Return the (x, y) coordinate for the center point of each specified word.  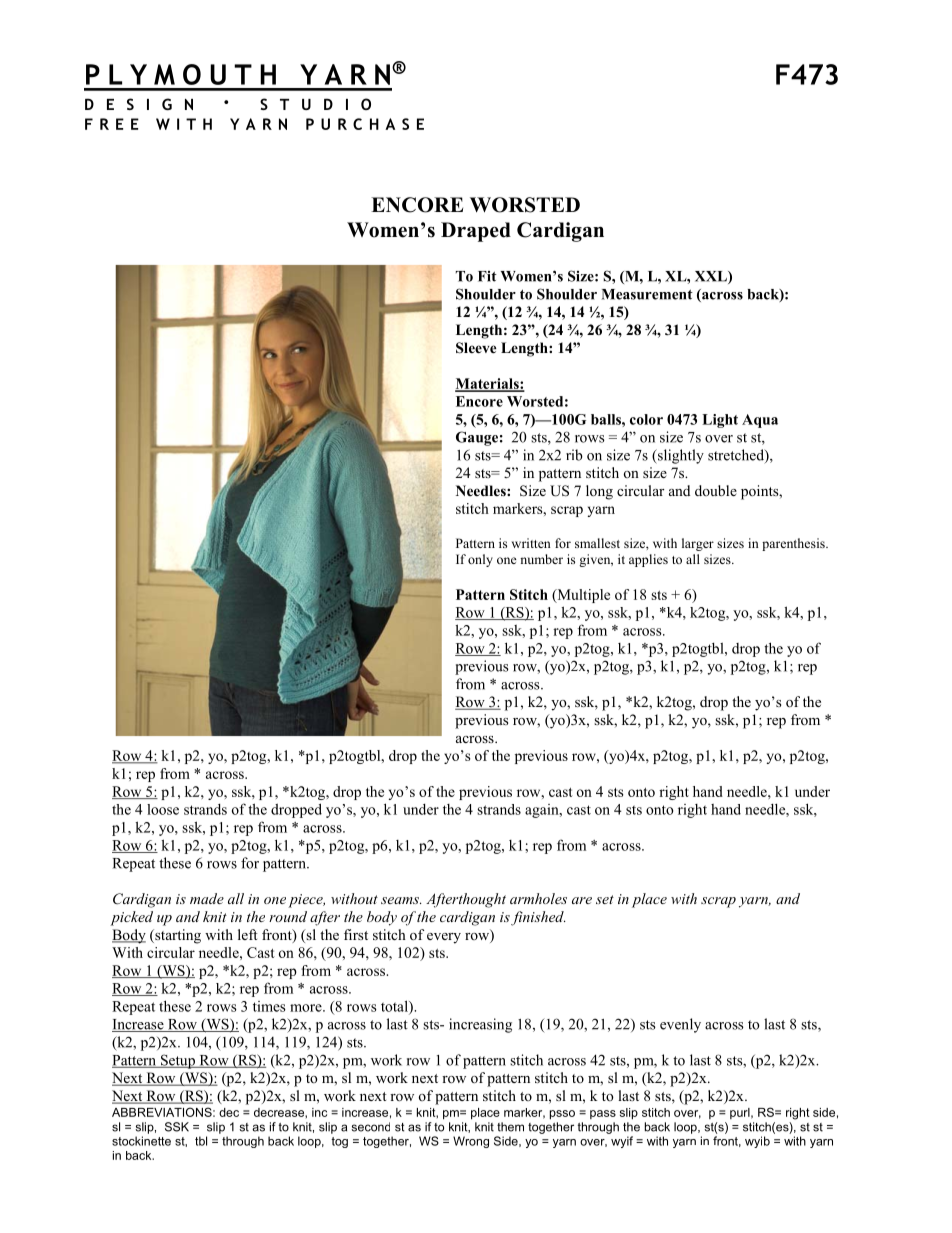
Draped (476, 232)
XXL (712, 277)
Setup (177, 1061)
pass (603, 1114)
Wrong (471, 1142)
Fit (487, 276)
